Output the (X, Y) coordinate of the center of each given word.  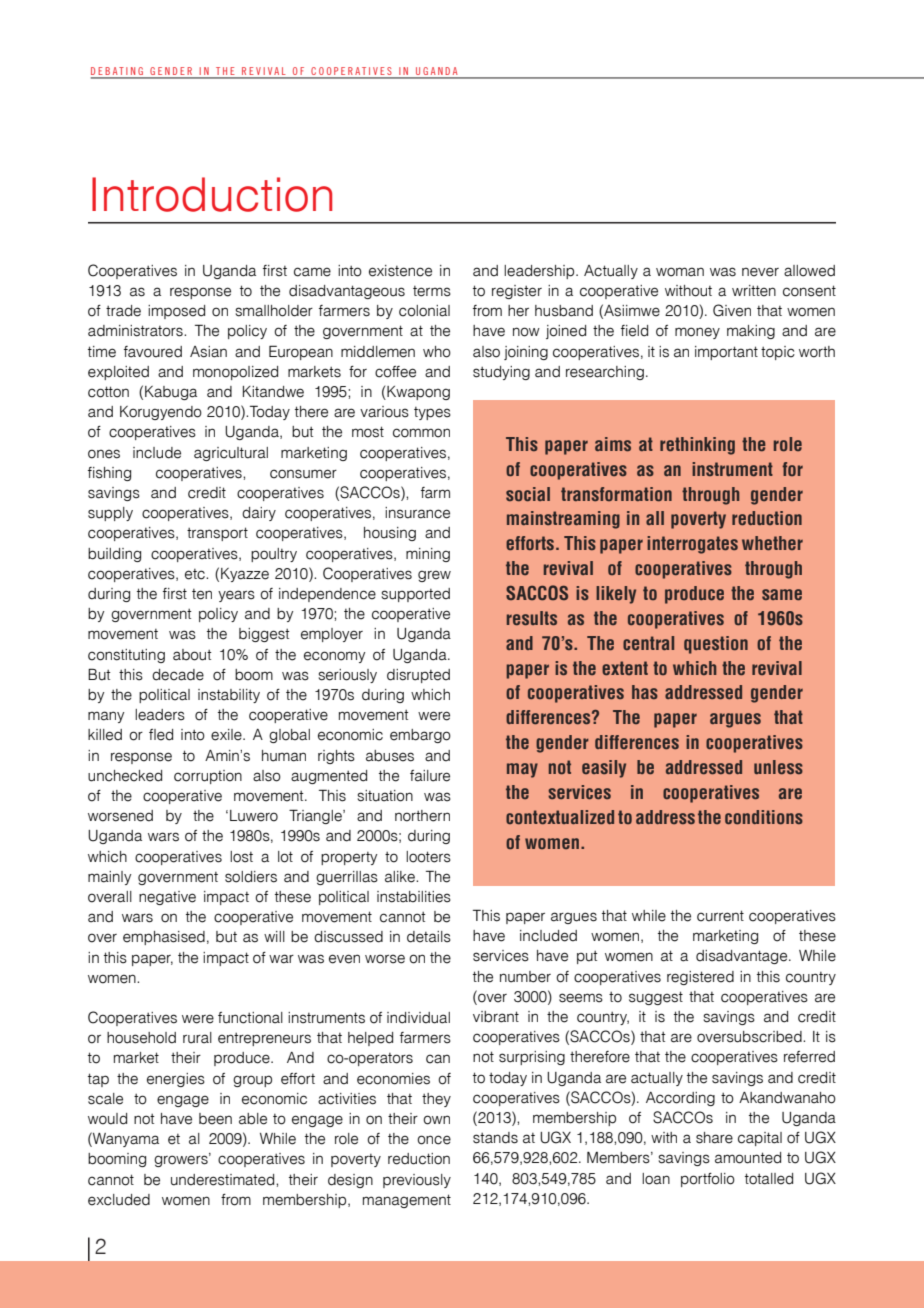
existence (400, 271)
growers (182, 1160)
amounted (748, 1158)
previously (417, 1181)
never (760, 272)
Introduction (212, 194)
